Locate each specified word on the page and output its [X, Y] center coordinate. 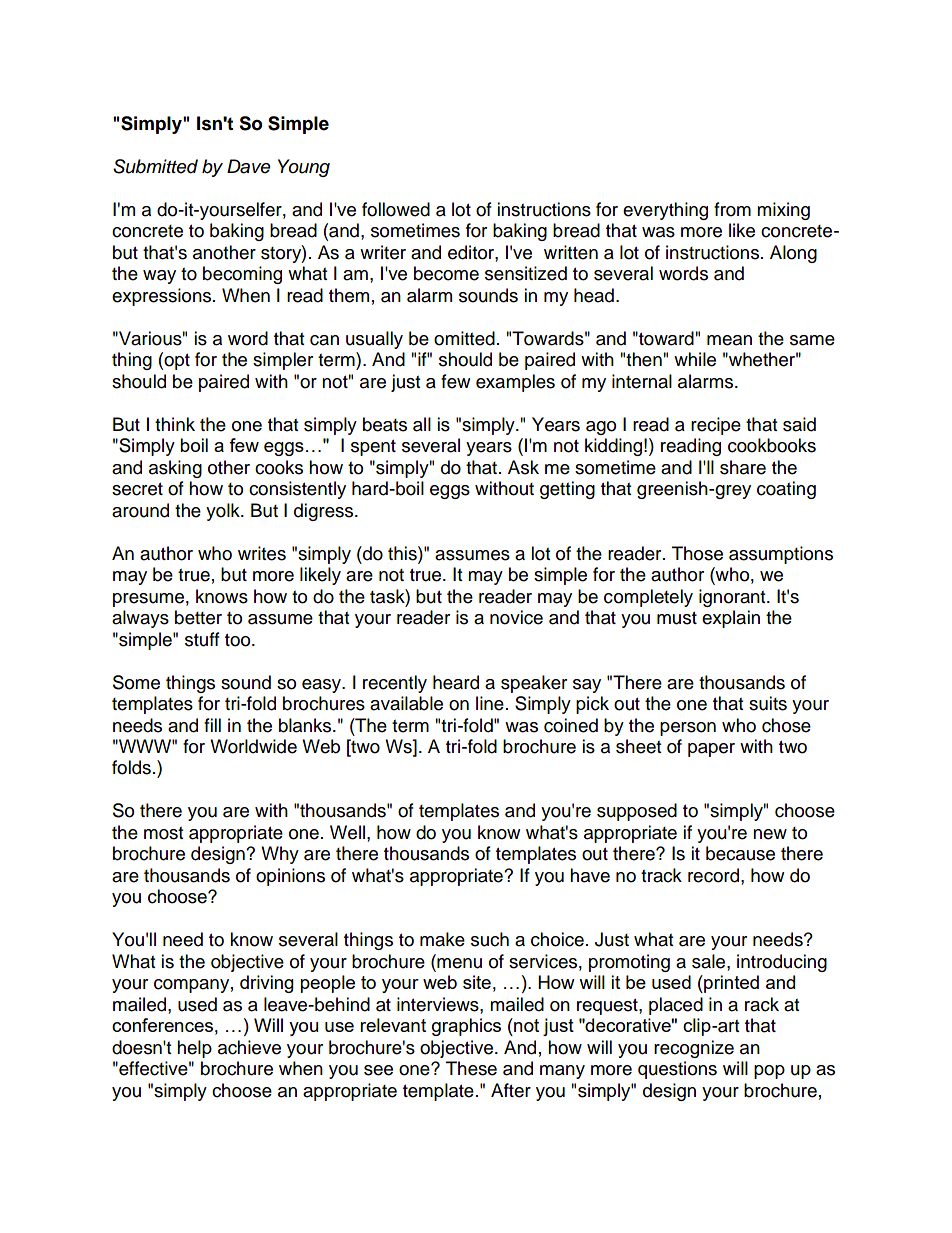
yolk [224, 512]
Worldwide [253, 746]
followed [396, 209]
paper [711, 750]
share [743, 467]
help [194, 1049]
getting [567, 490]
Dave [249, 166]
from [732, 209]
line [490, 703]
